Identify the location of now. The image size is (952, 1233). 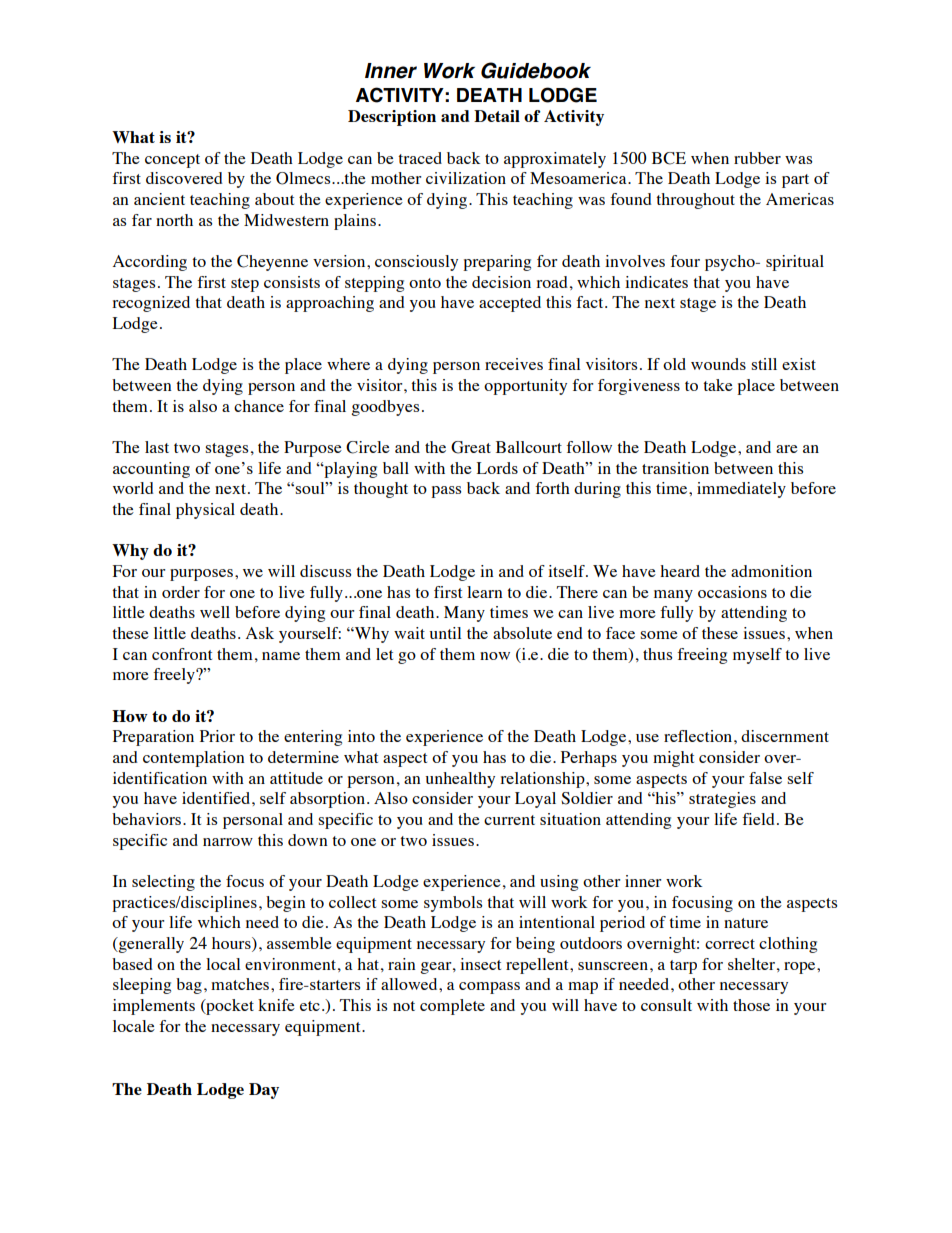
(495, 656).
